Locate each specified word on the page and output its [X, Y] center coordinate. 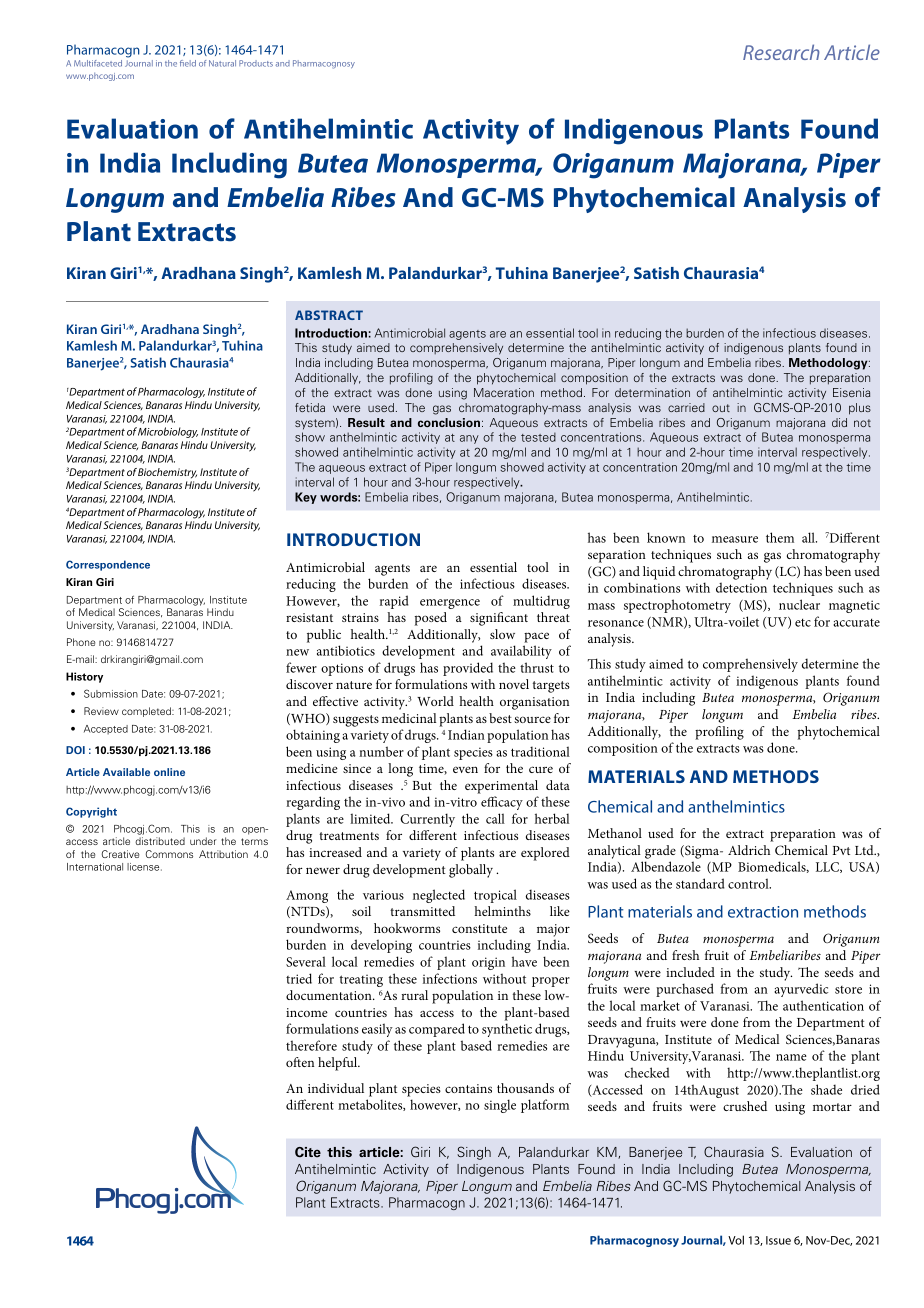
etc [803, 622]
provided [468, 669]
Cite [308, 1152]
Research [781, 52]
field [188, 63]
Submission [111, 693]
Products [256, 63]
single [500, 1106]
